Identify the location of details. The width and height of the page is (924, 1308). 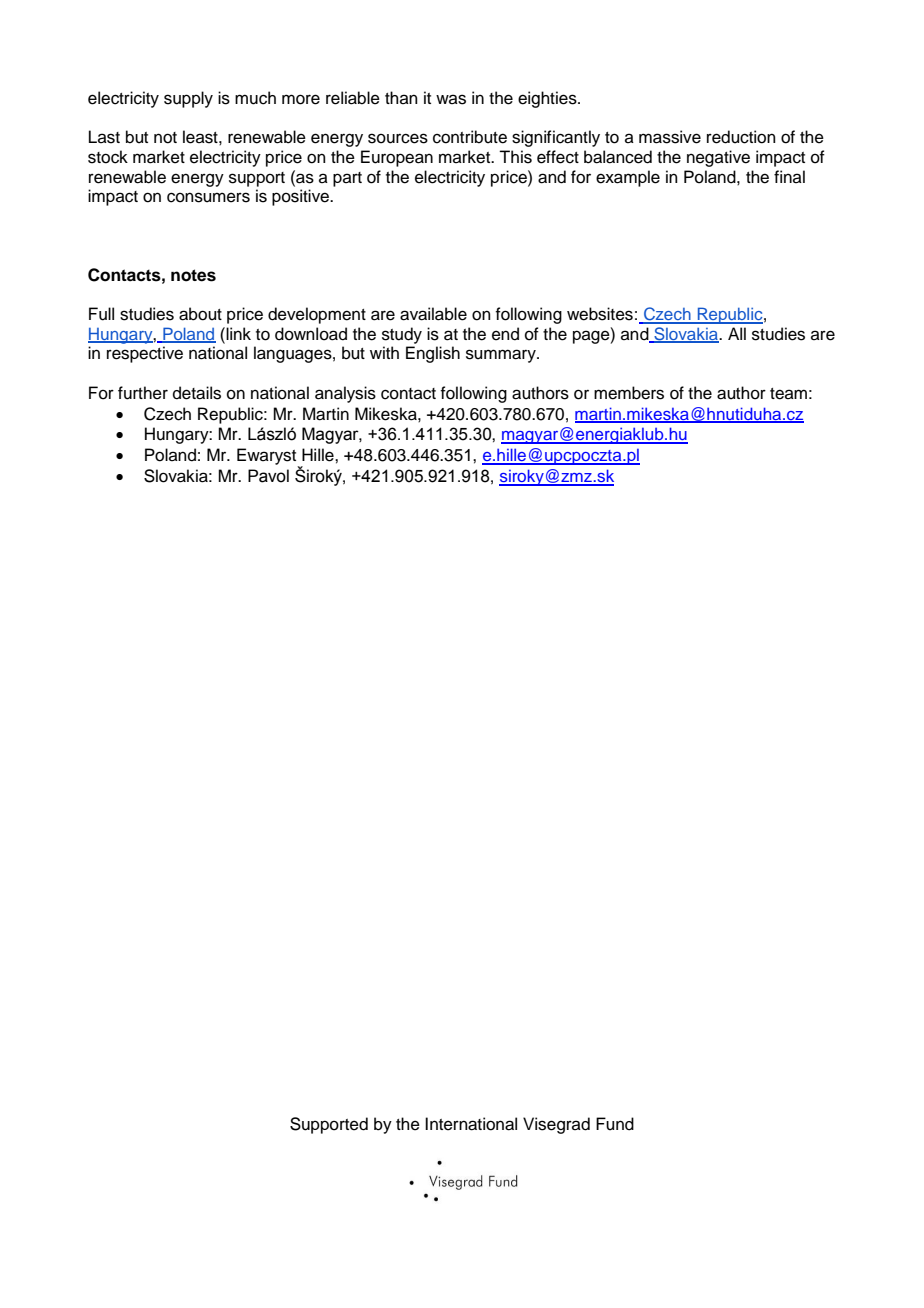
(197, 393).
